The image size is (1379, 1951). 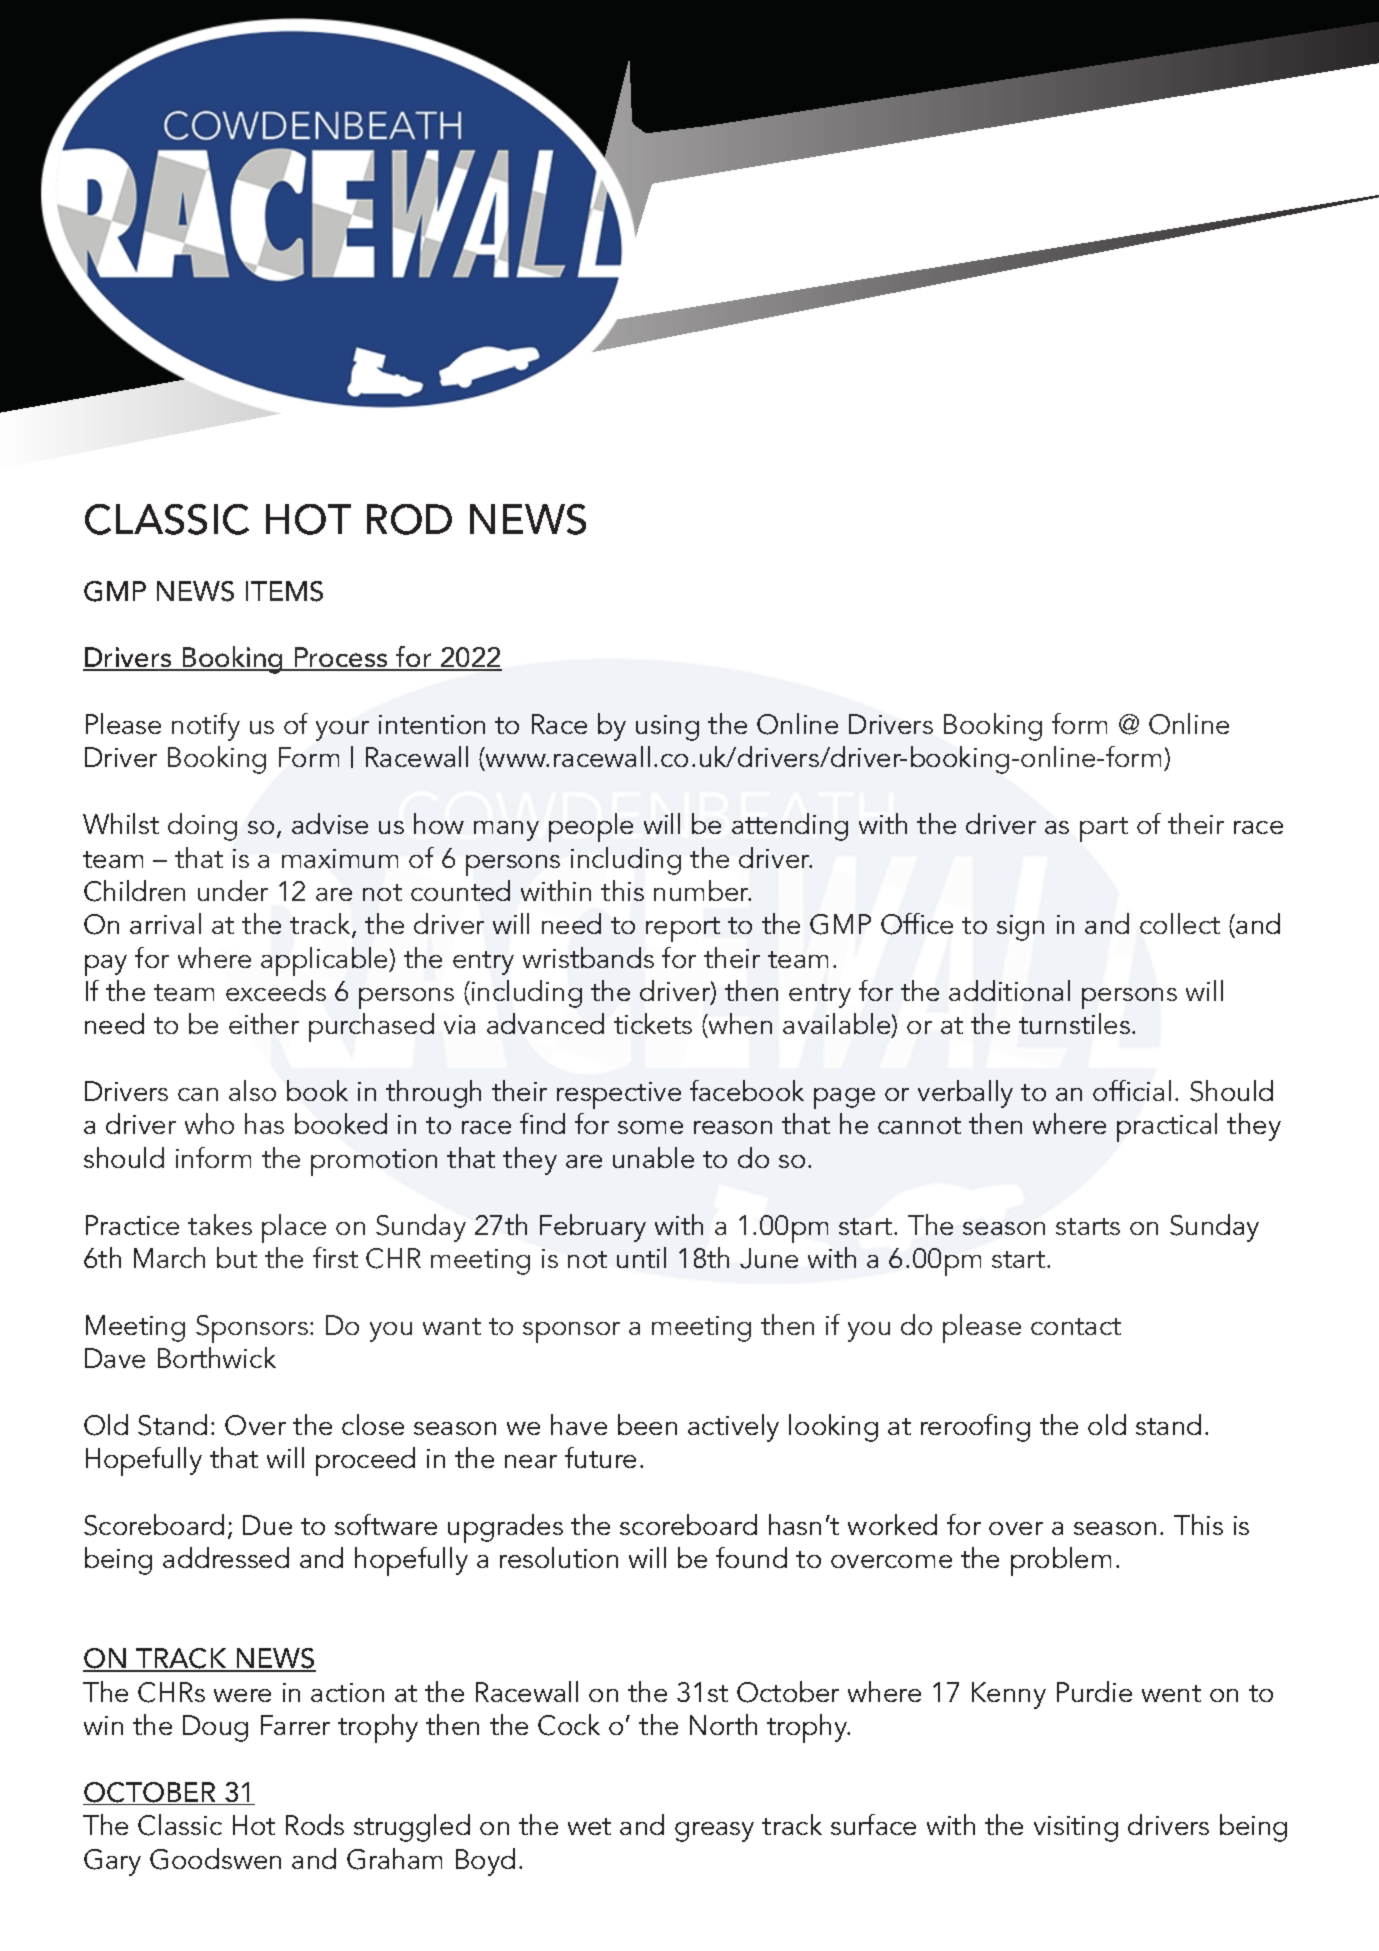 I want to click on resolution, so click(x=559, y=1557).
